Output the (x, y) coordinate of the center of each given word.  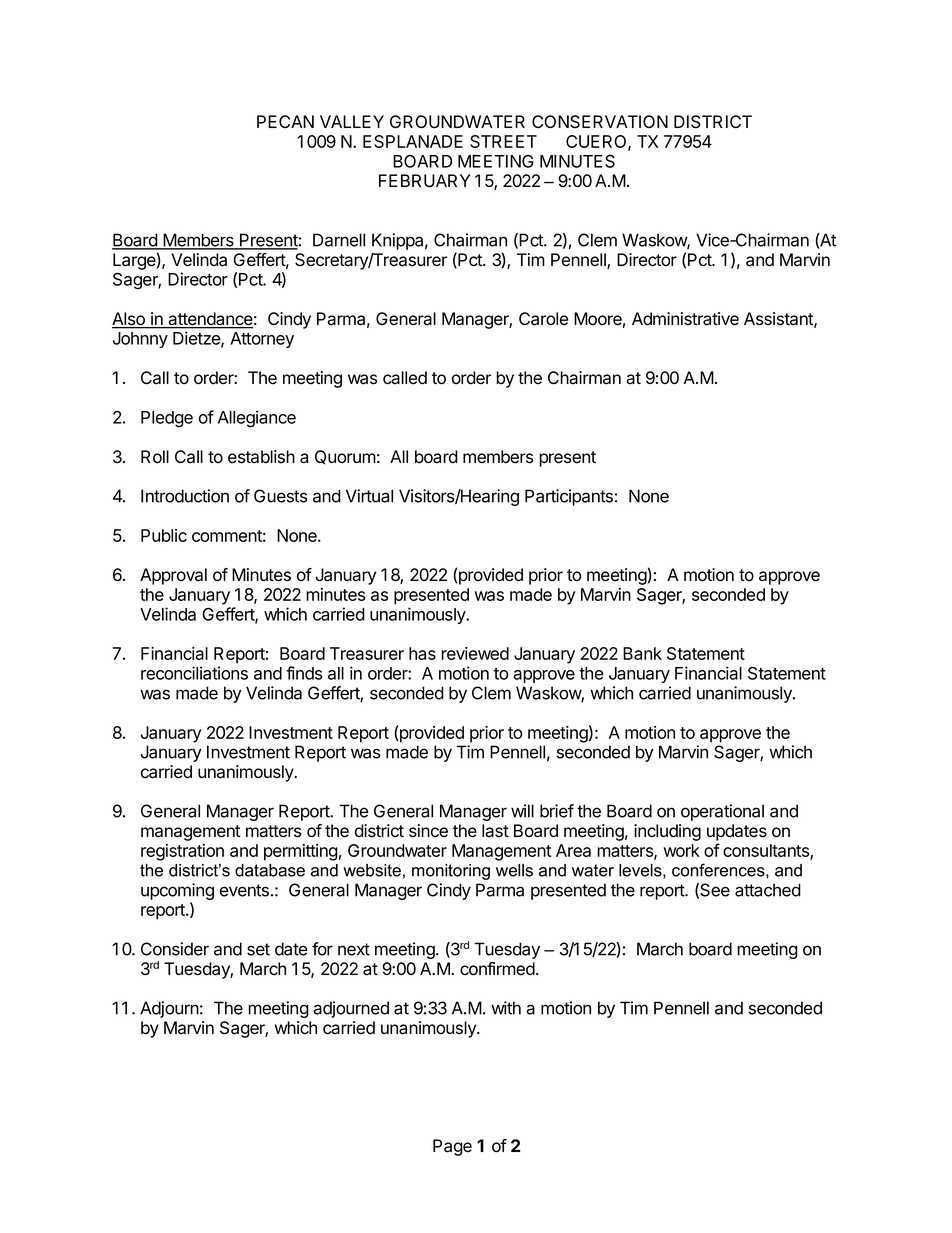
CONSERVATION (600, 122)
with (506, 1008)
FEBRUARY (424, 181)
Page (452, 1147)
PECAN (285, 121)
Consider (175, 949)
